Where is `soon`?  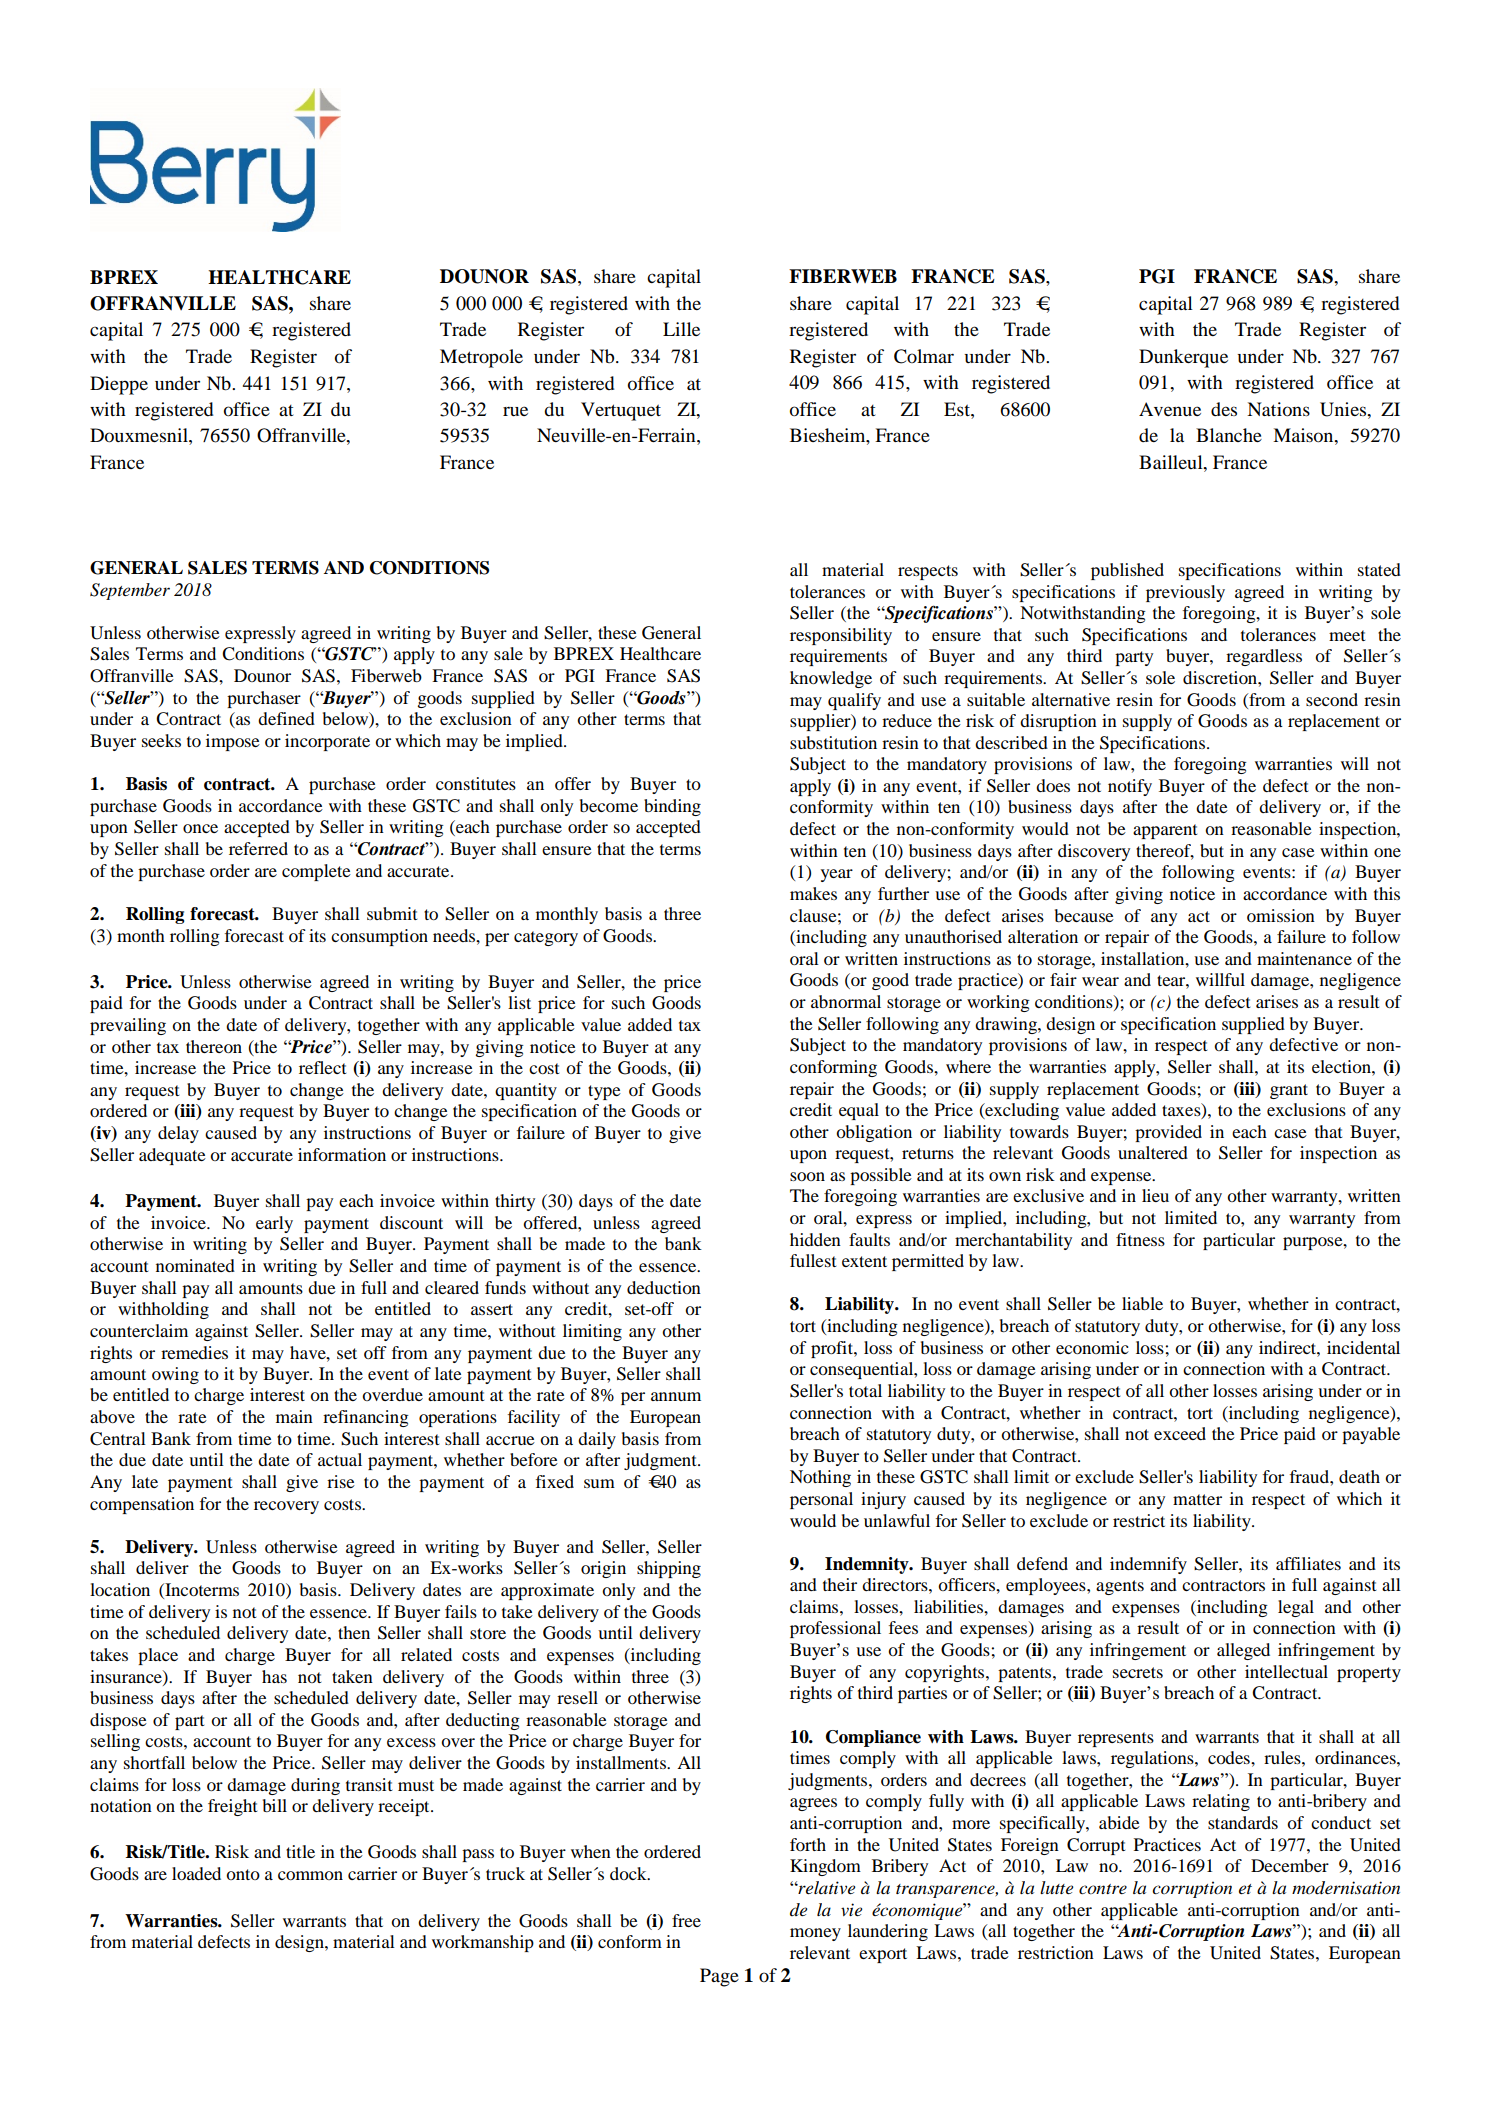
soon is located at coordinates (807, 1176).
